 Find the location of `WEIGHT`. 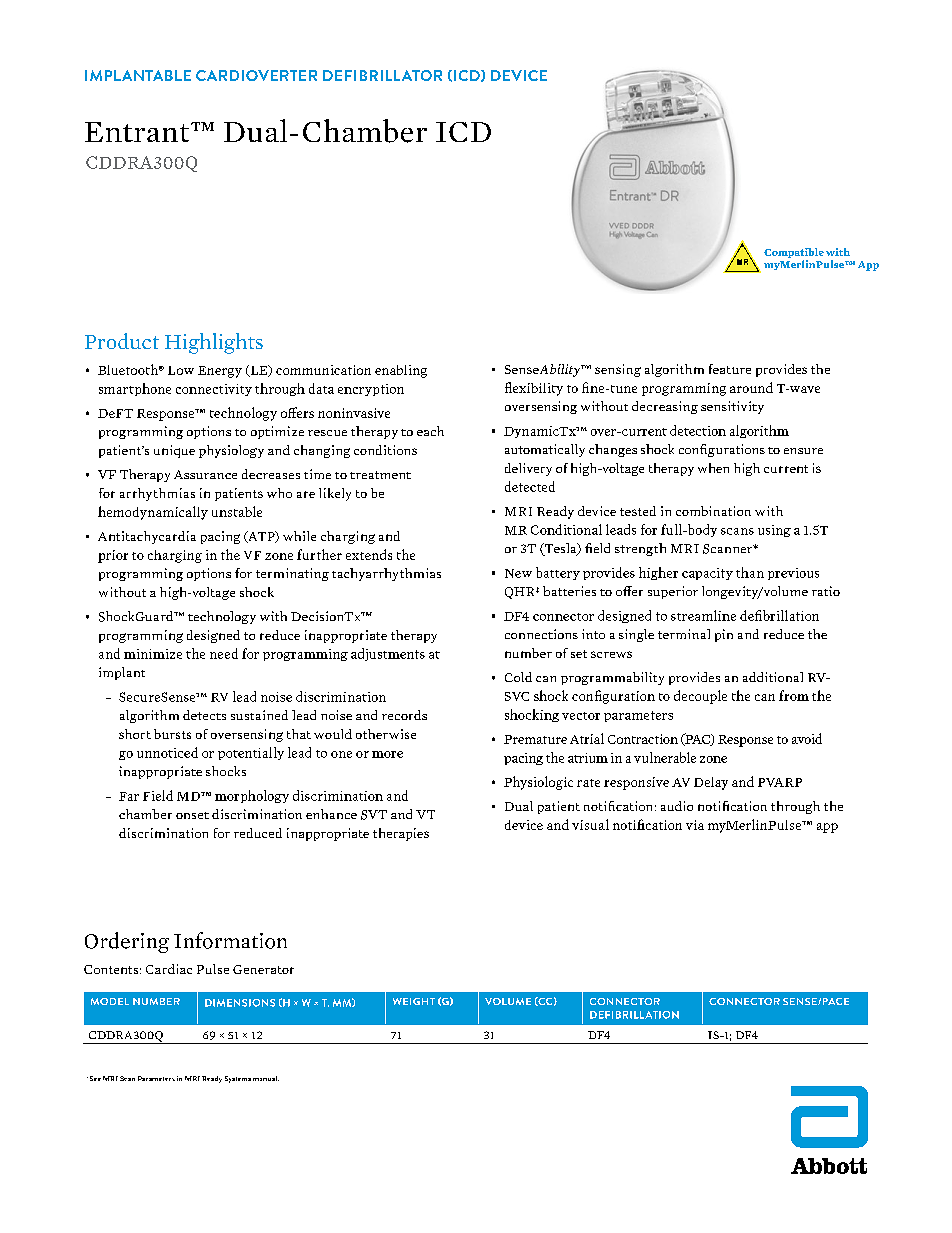

WEIGHT is located at coordinates (414, 1001).
